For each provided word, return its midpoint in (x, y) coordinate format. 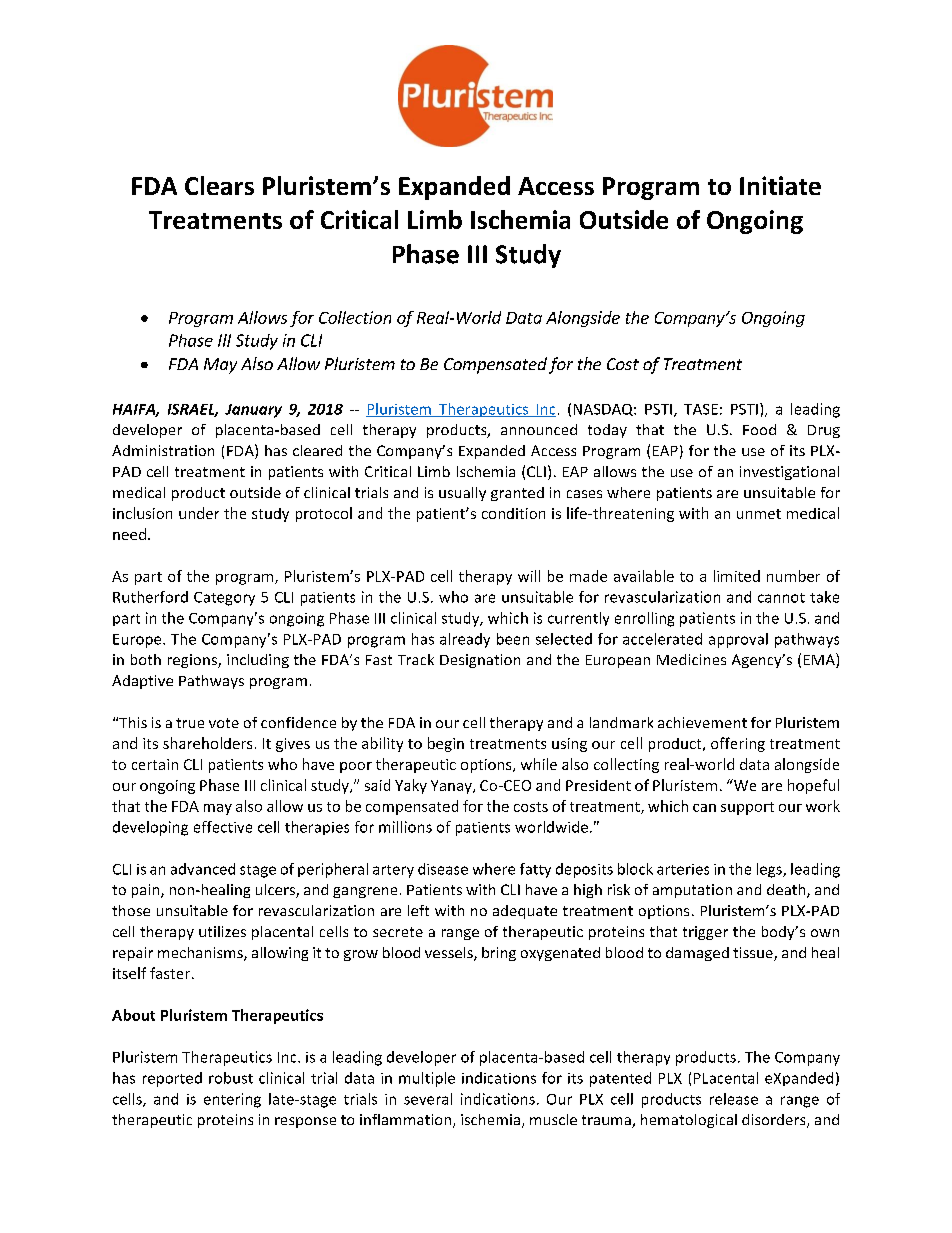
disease (443, 869)
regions (193, 661)
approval (738, 640)
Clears (219, 185)
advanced (203, 869)
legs (770, 870)
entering (232, 1100)
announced (539, 429)
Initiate (780, 185)
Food (759, 429)
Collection (355, 317)
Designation (480, 661)
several (428, 1099)
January (253, 411)
